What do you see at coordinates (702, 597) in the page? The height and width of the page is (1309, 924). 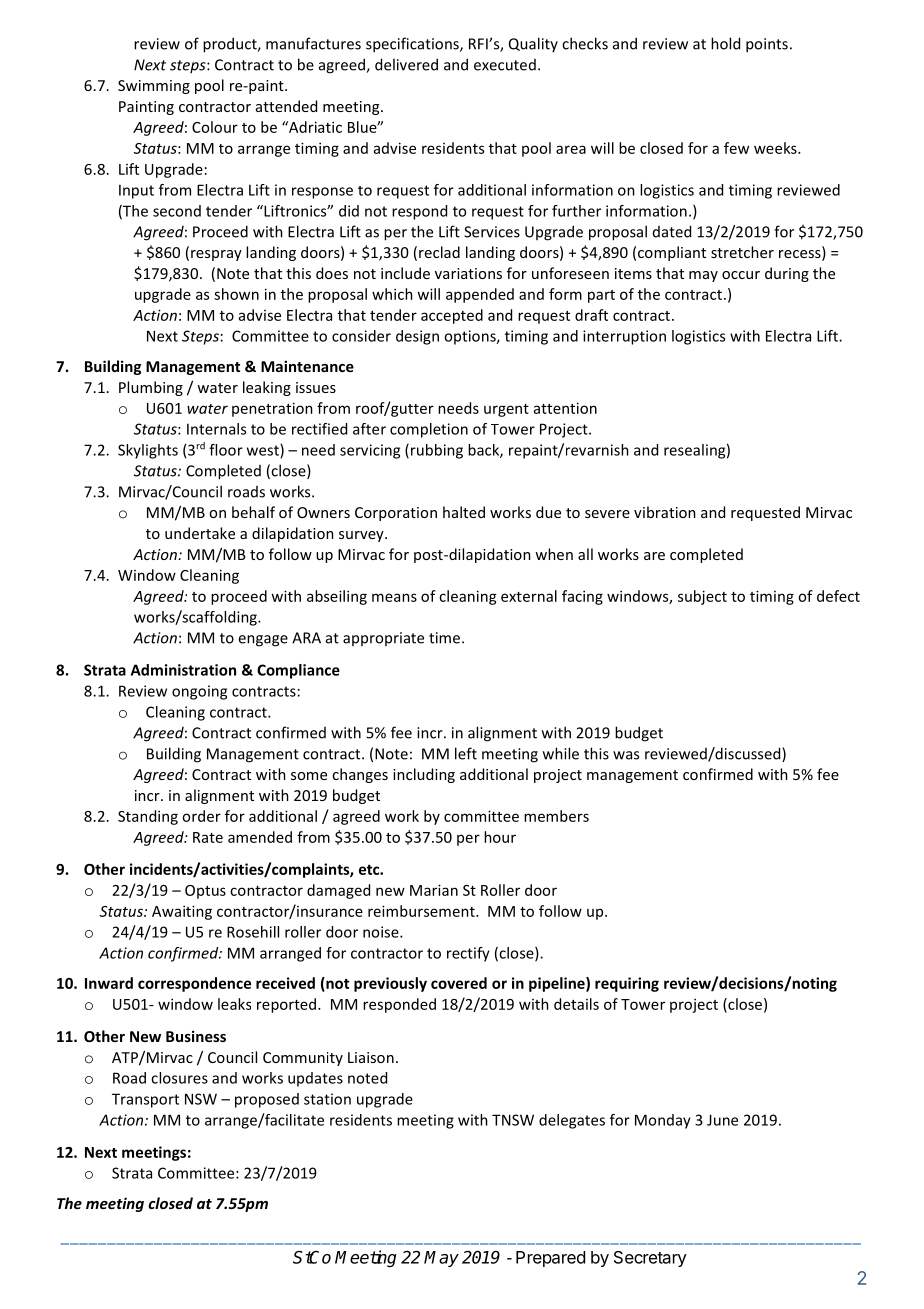 I see `subject` at bounding box center [702, 597].
